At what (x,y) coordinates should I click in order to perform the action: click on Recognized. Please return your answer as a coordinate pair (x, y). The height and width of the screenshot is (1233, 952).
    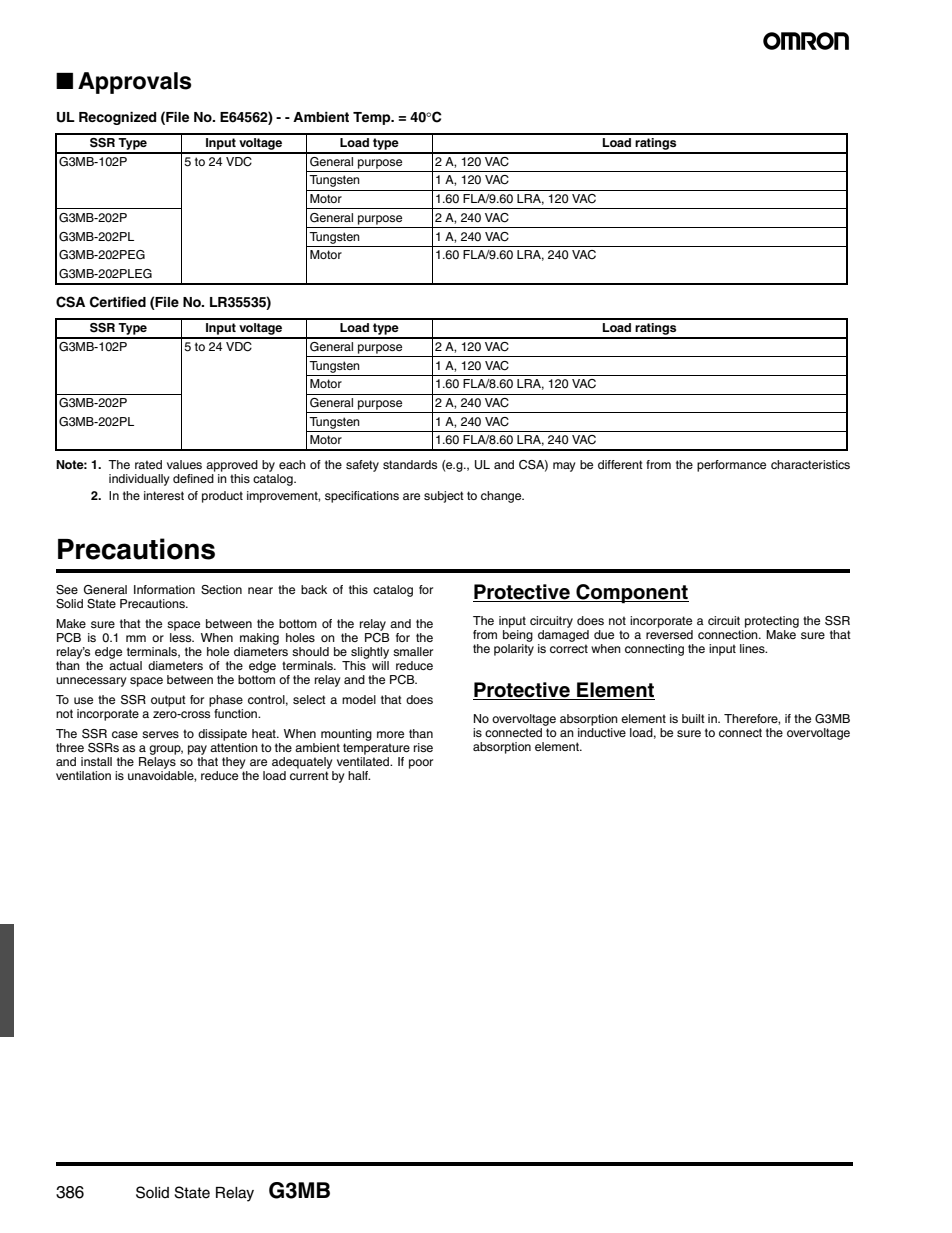
    Looking at the image, I should click on (117, 118).
